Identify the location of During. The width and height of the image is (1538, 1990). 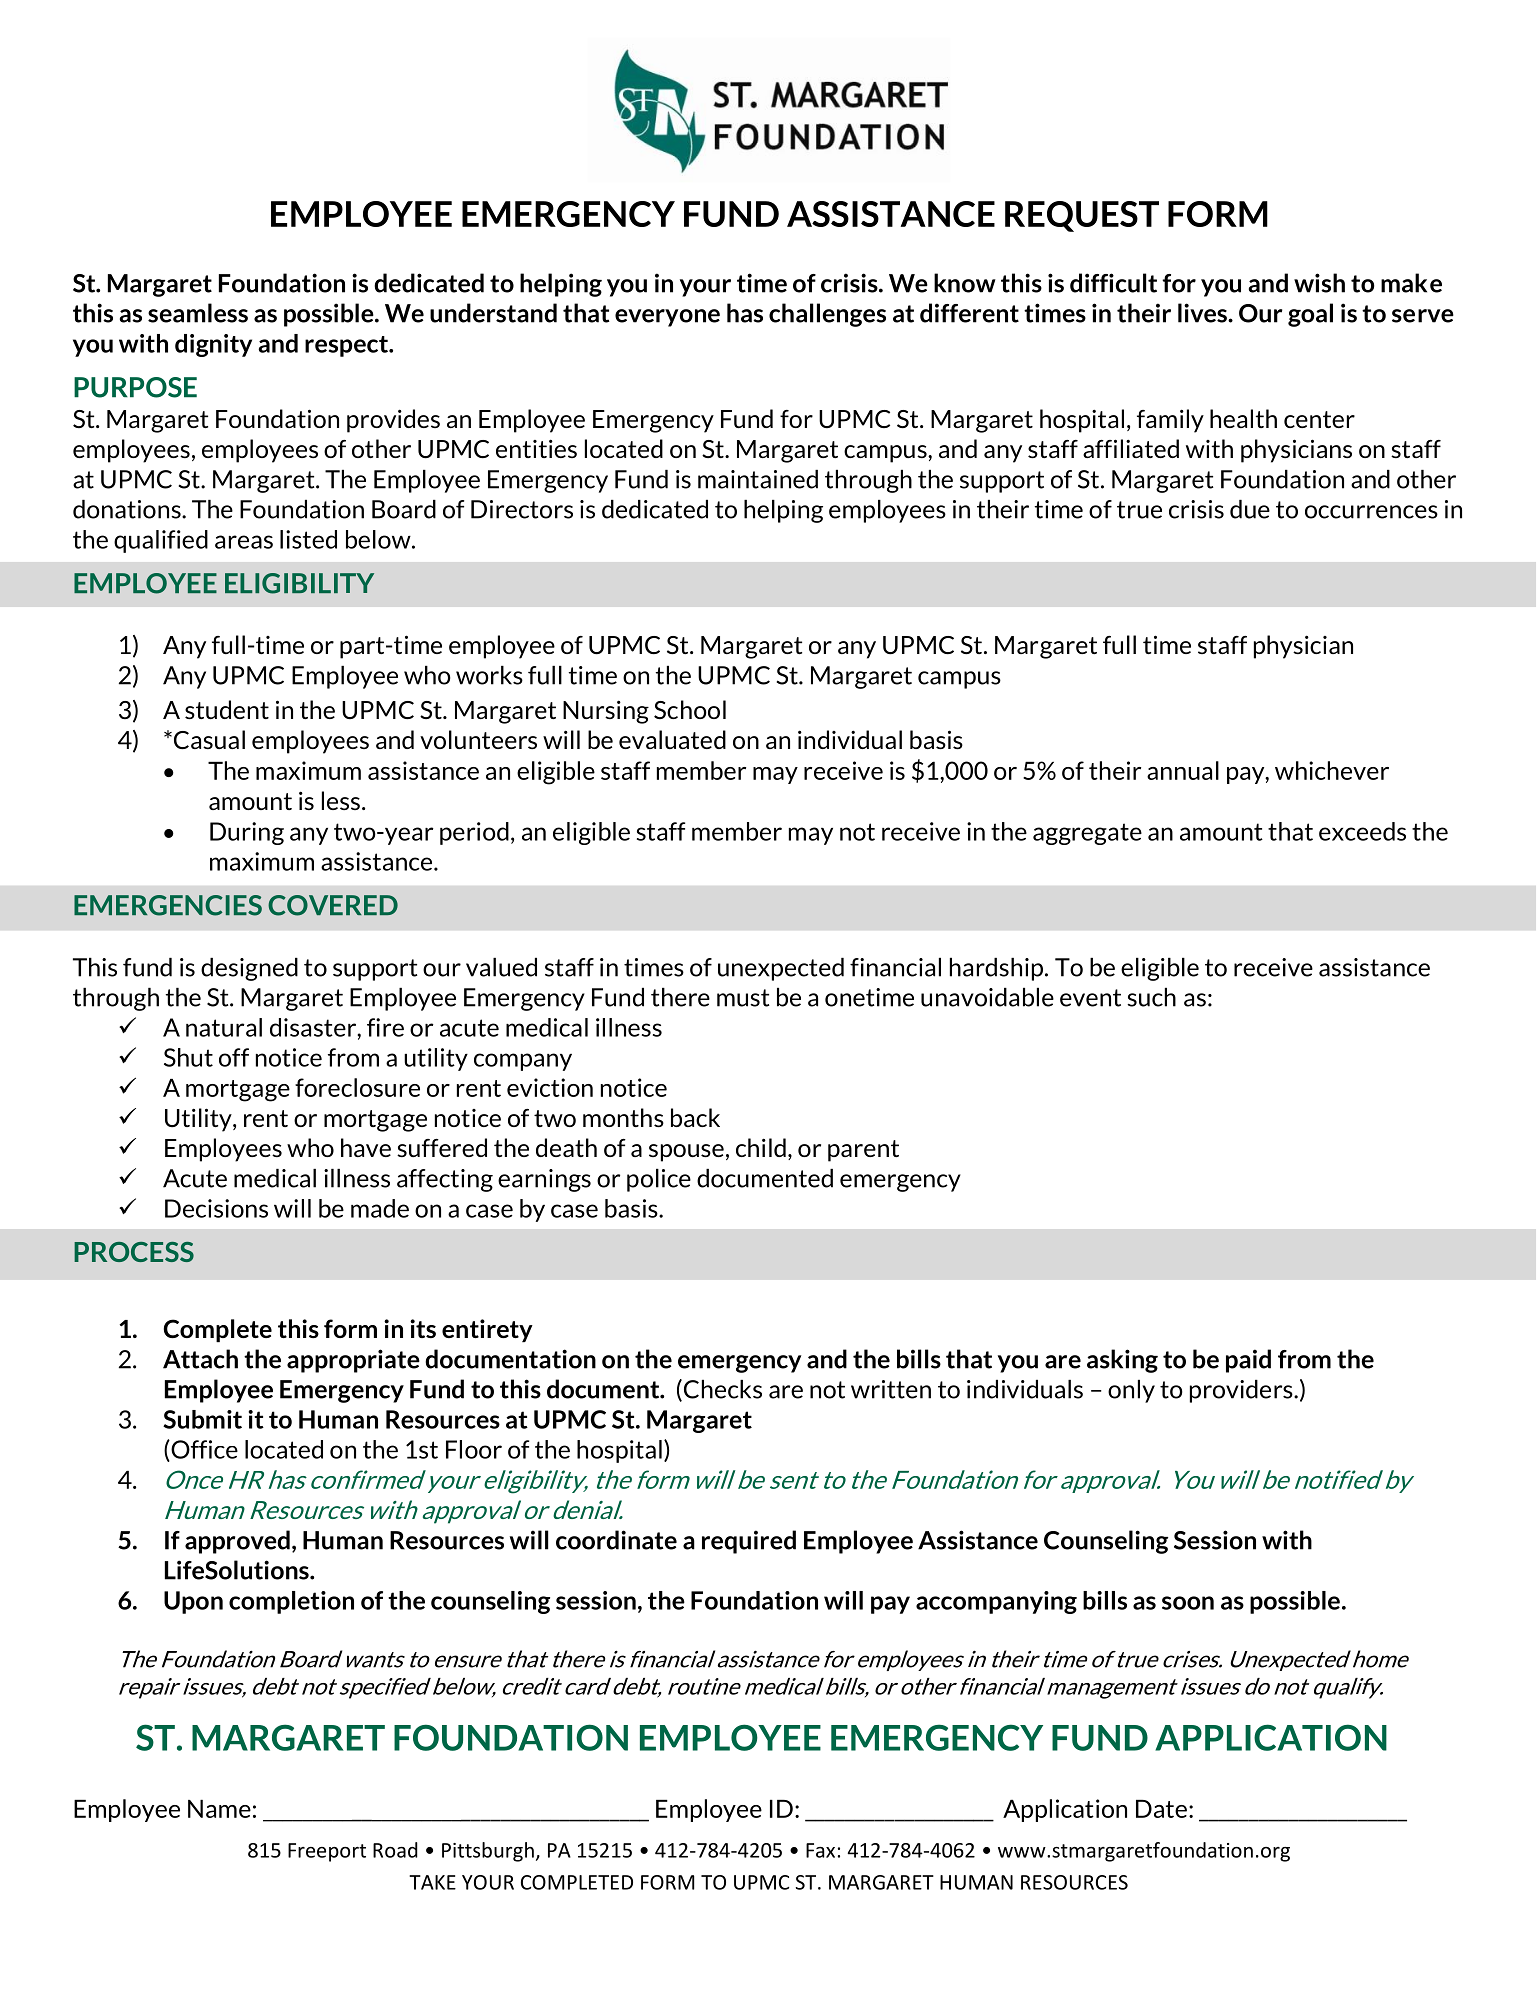
(247, 833).
